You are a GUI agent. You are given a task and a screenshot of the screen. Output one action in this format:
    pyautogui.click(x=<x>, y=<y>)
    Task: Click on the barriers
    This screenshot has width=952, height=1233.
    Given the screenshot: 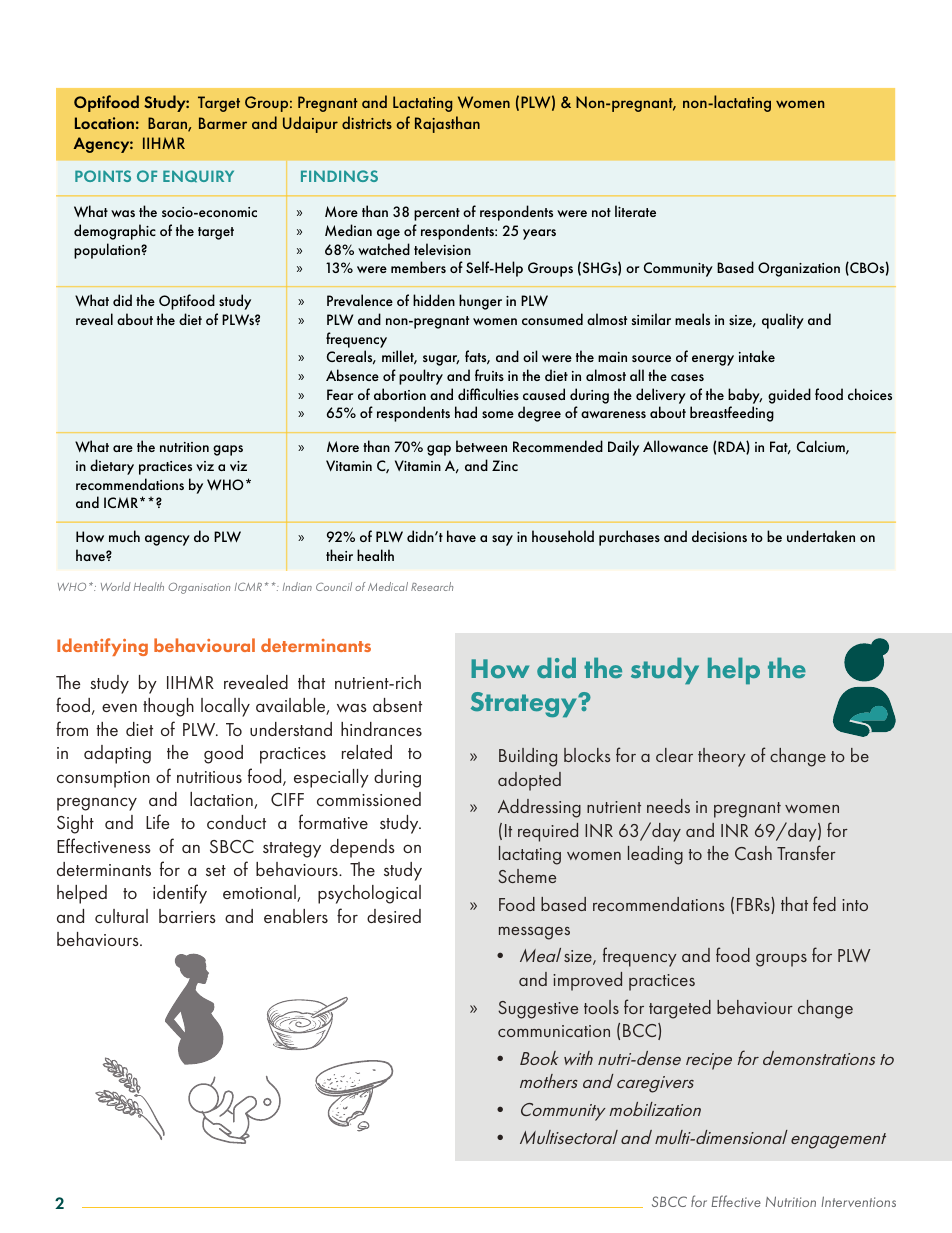 What is the action you would take?
    pyautogui.click(x=187, y=916)
